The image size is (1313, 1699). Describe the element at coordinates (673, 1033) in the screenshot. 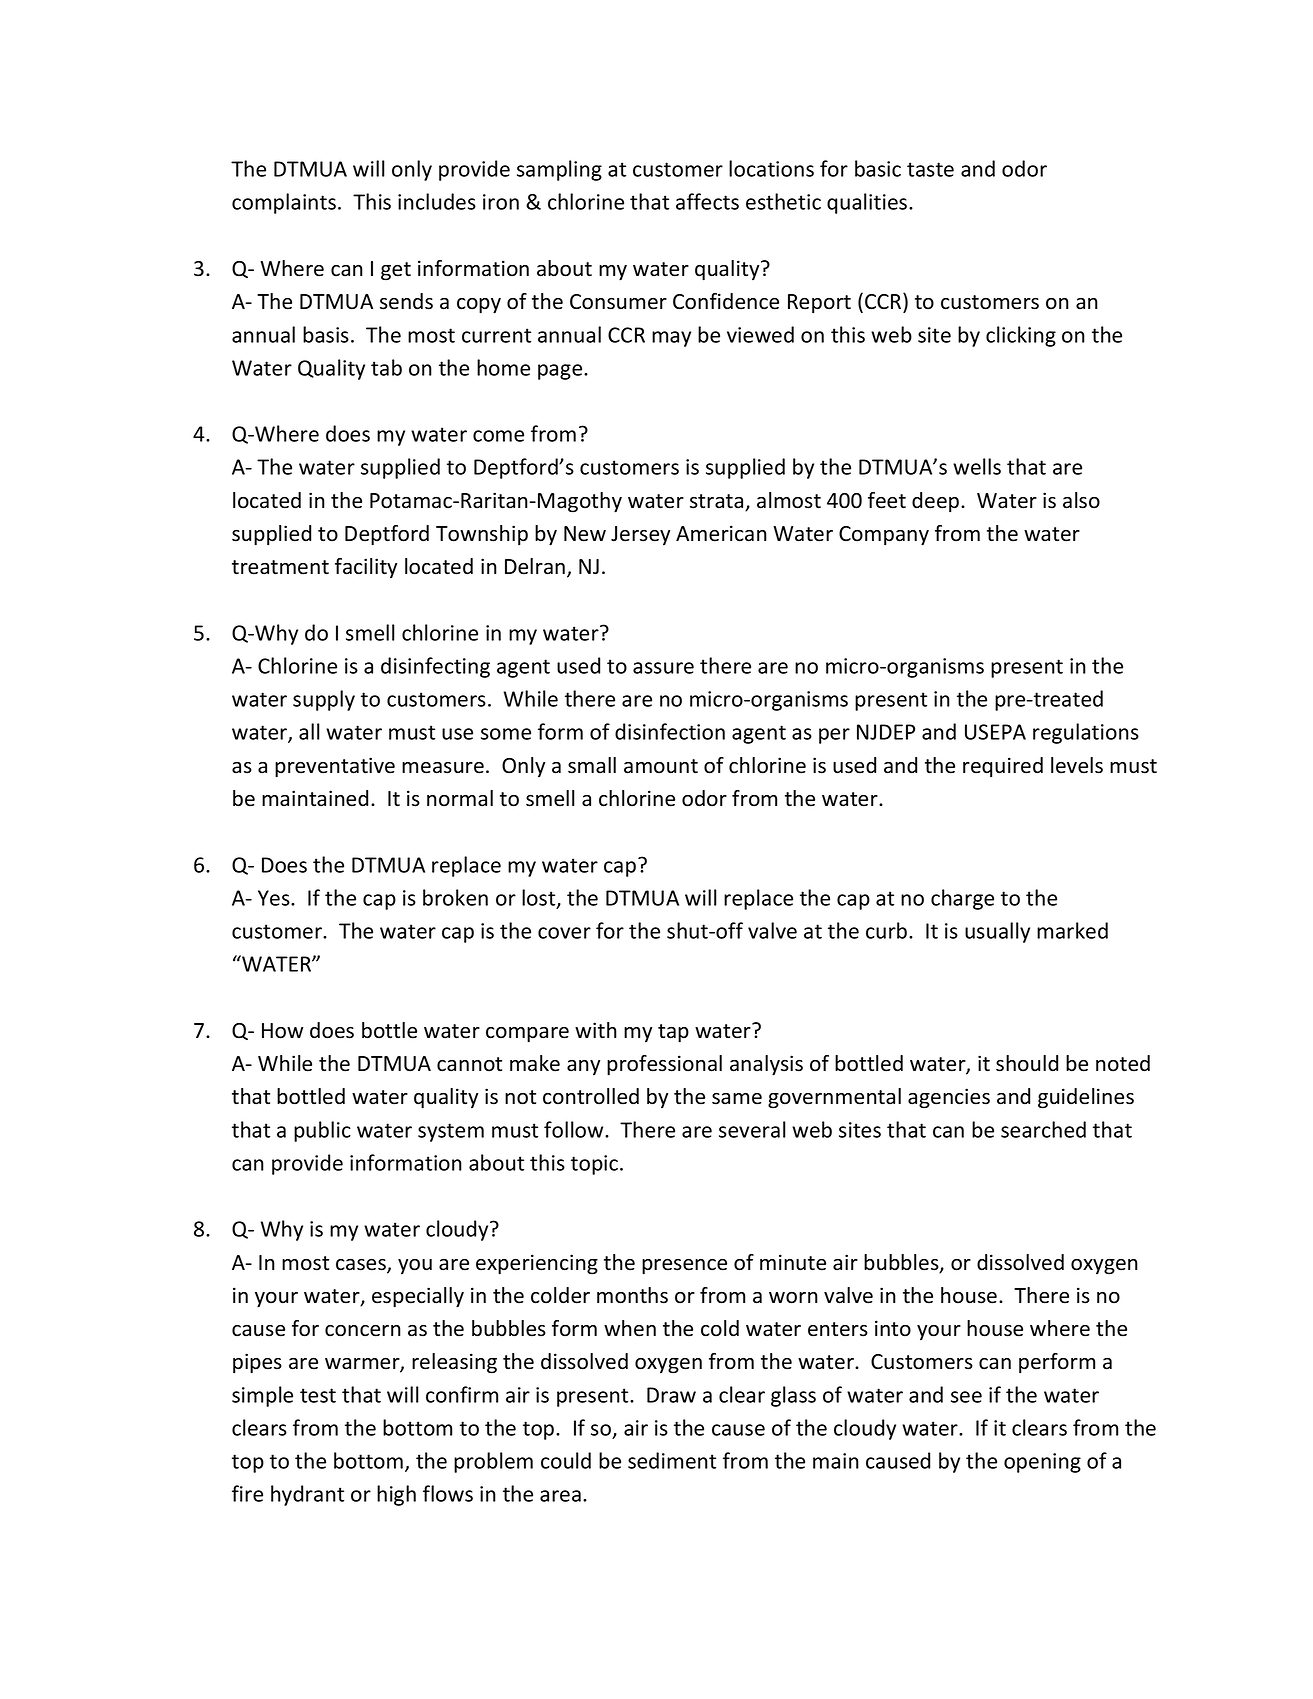

I see `tap` at that location.
